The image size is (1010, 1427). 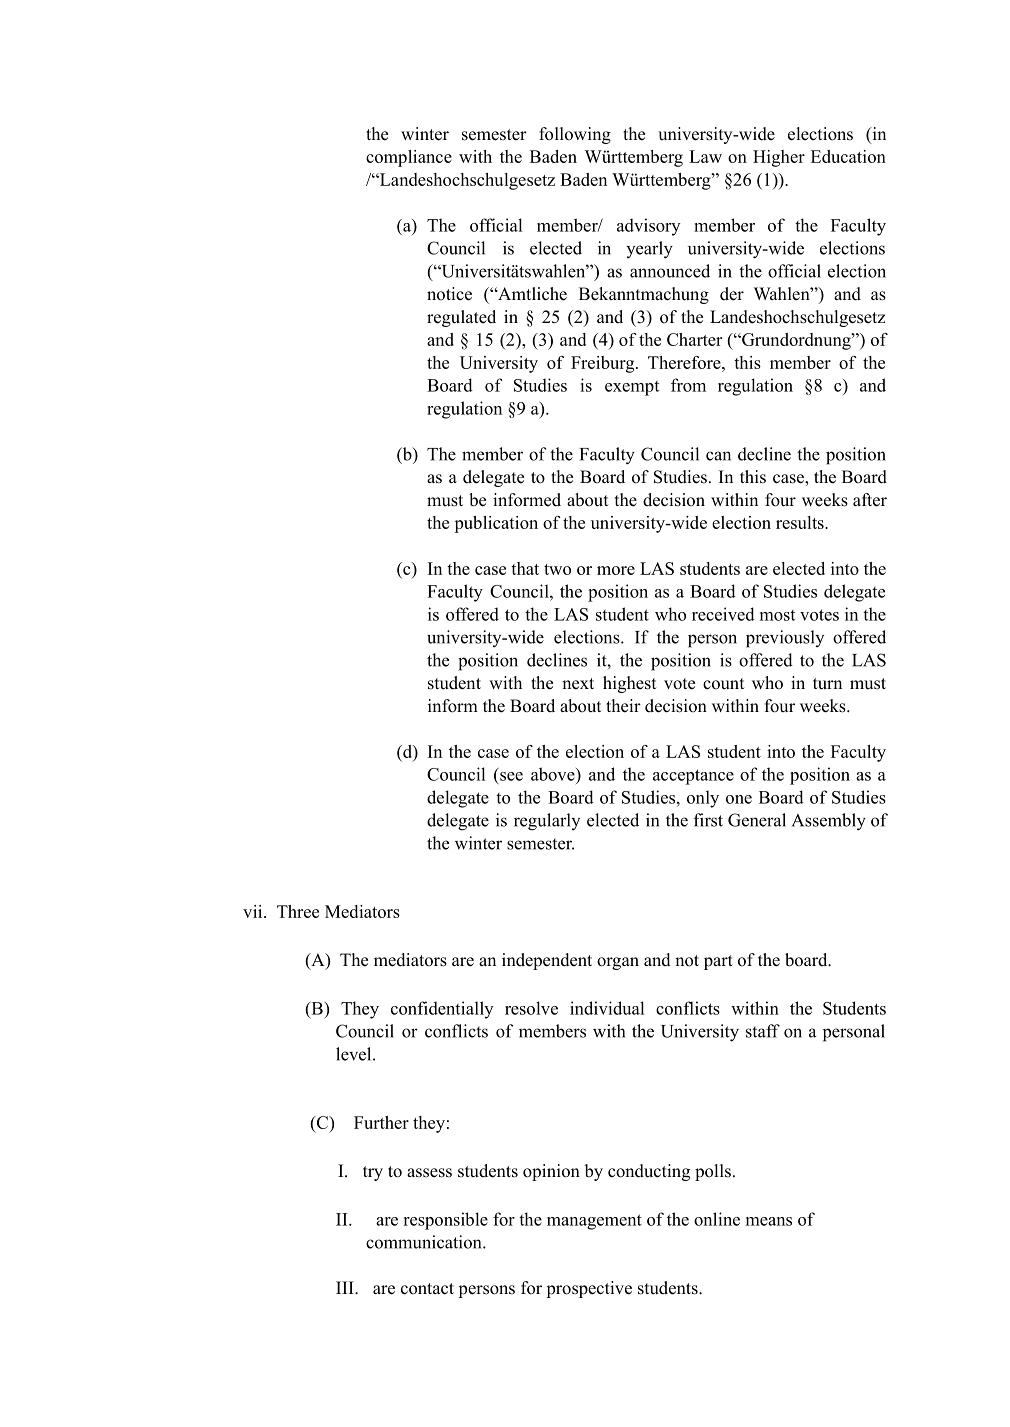 I want to click on see, so click(x=511, y=776).
